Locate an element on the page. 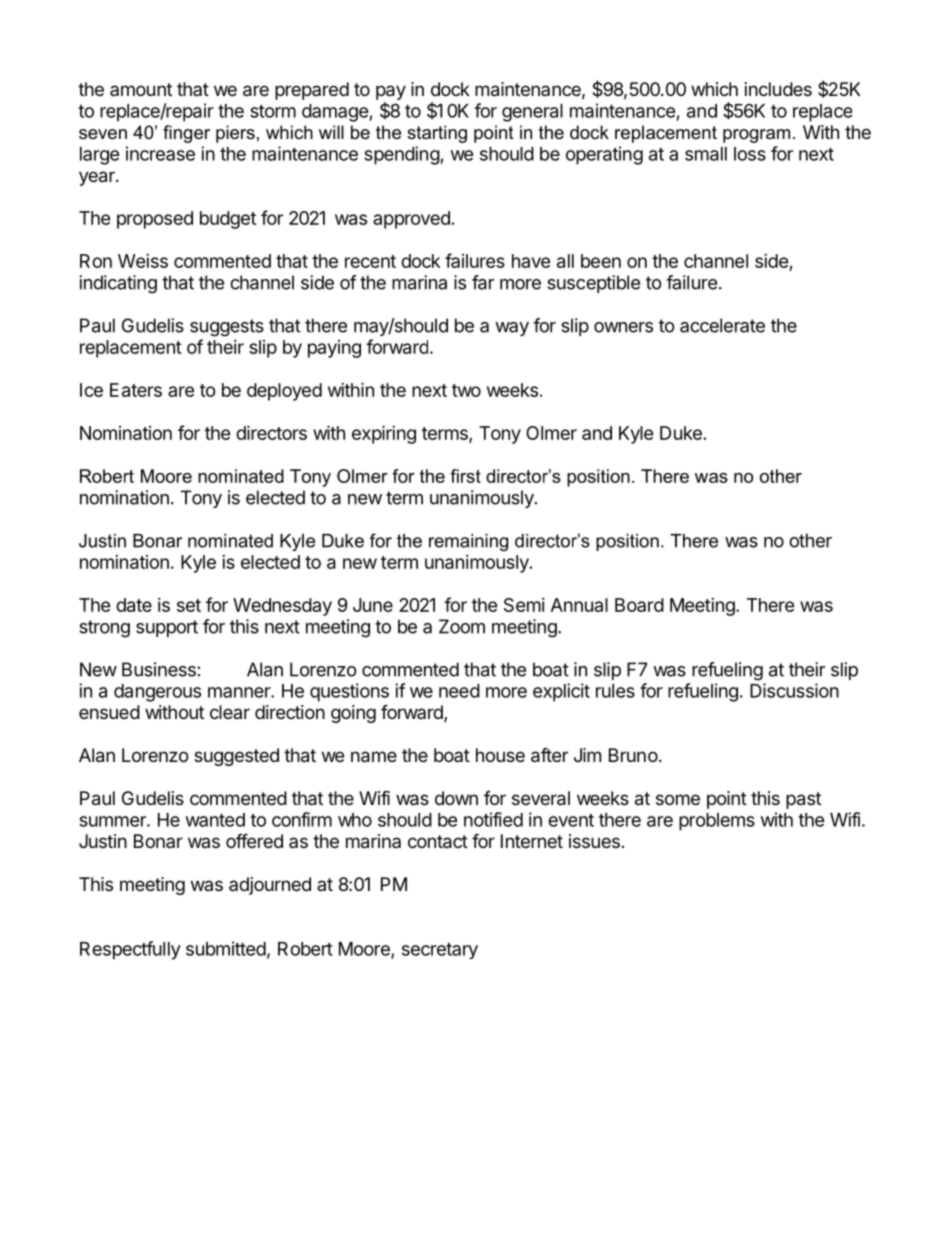 This page has height=1233, width=952. secretary is located at coordinates (440, 951).
